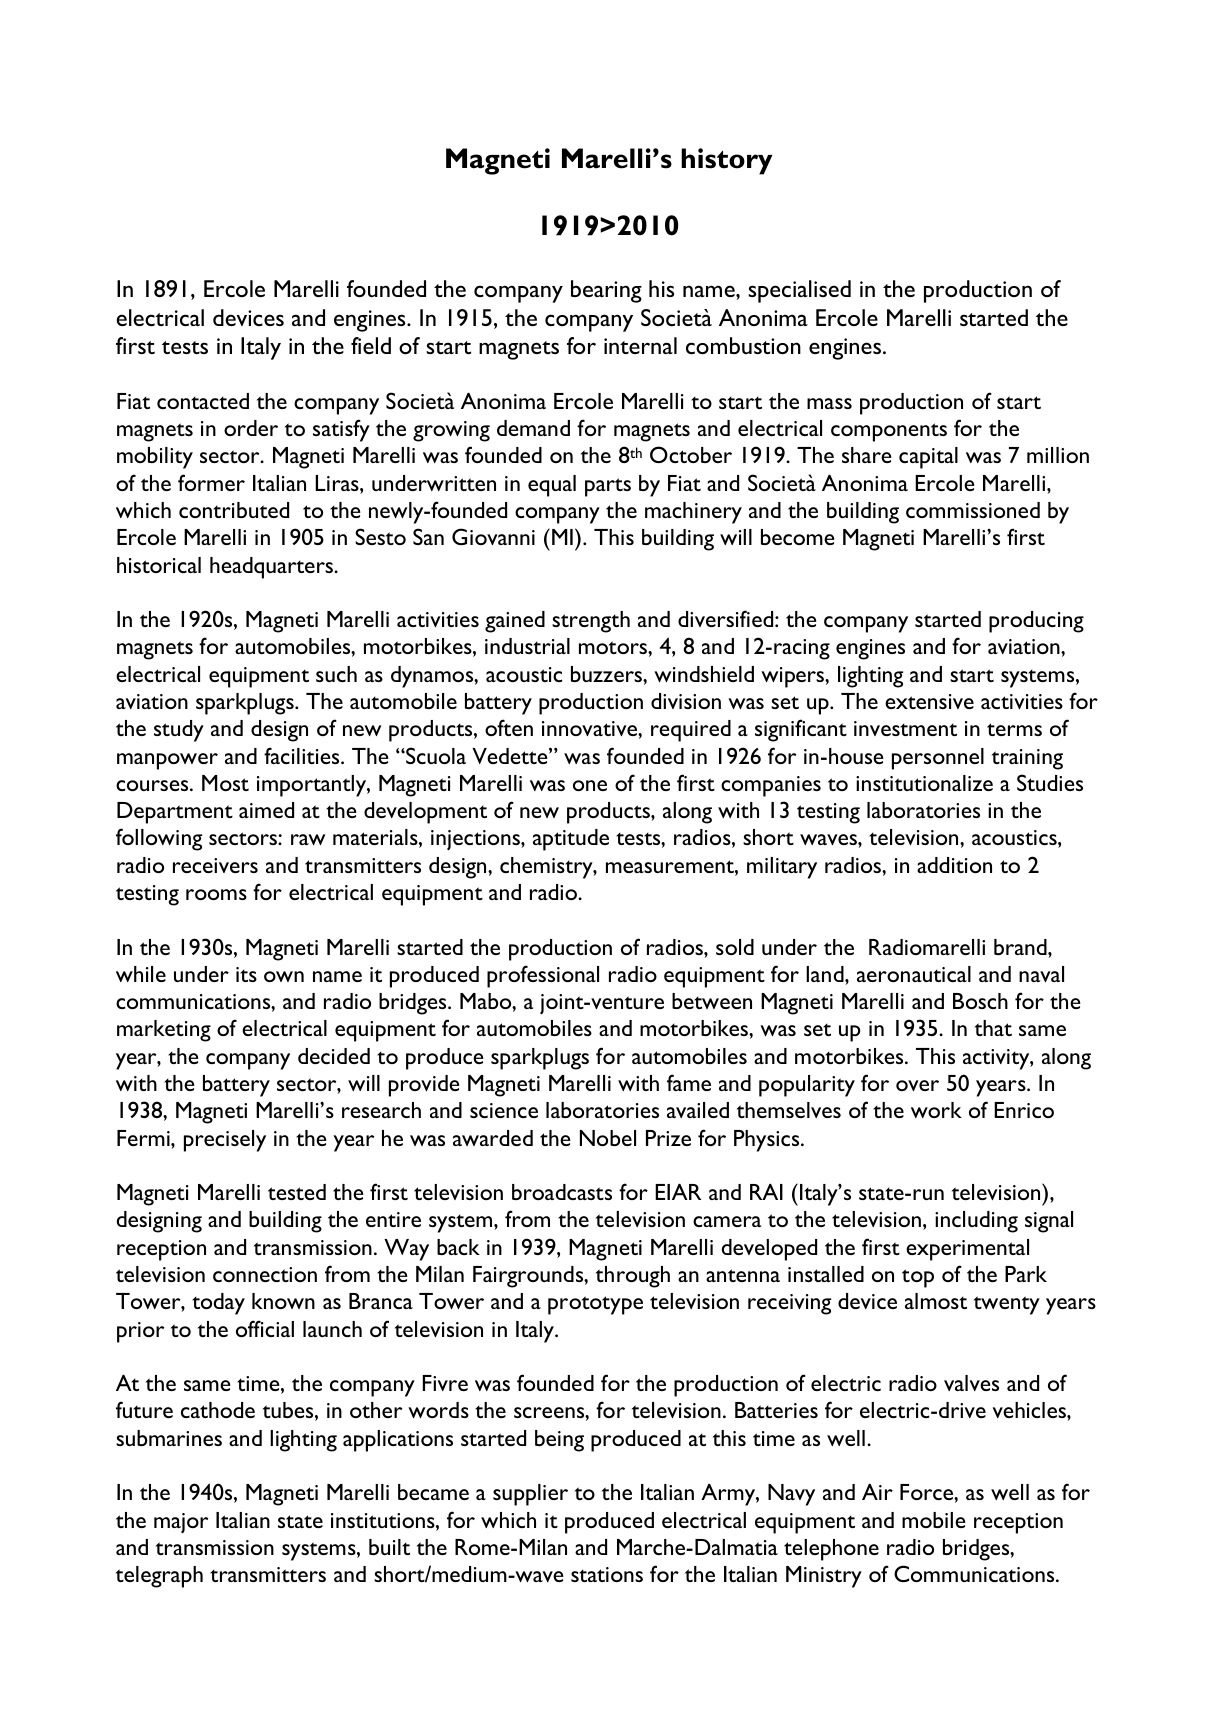  I want to click on bearing, so click(606, 291).
